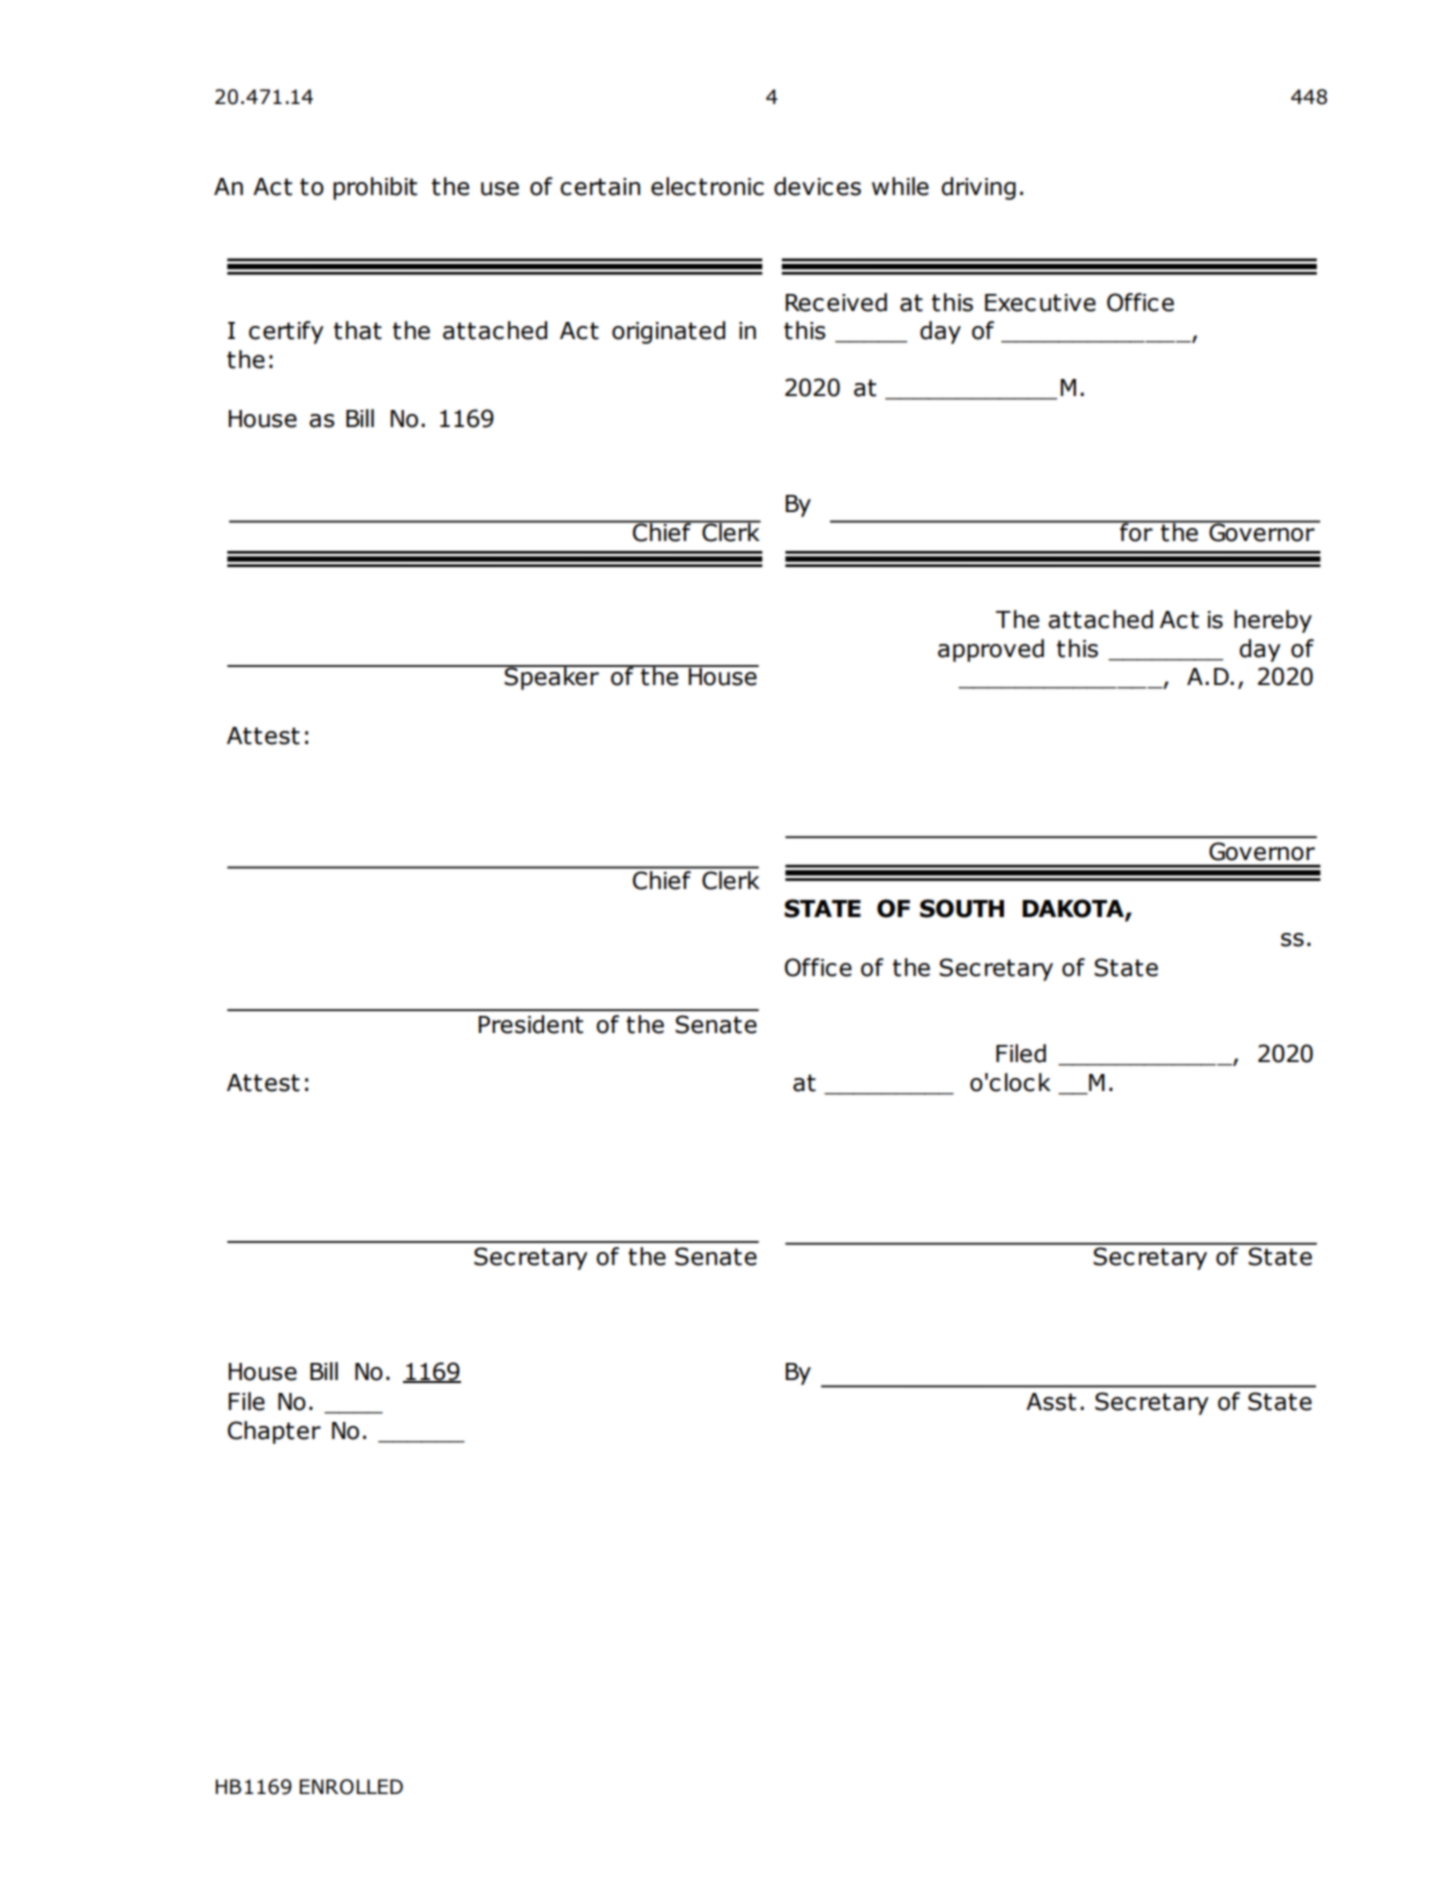  Describe the element at coordinates (1051, 1402) in the page. I see `Asst` at that location.
